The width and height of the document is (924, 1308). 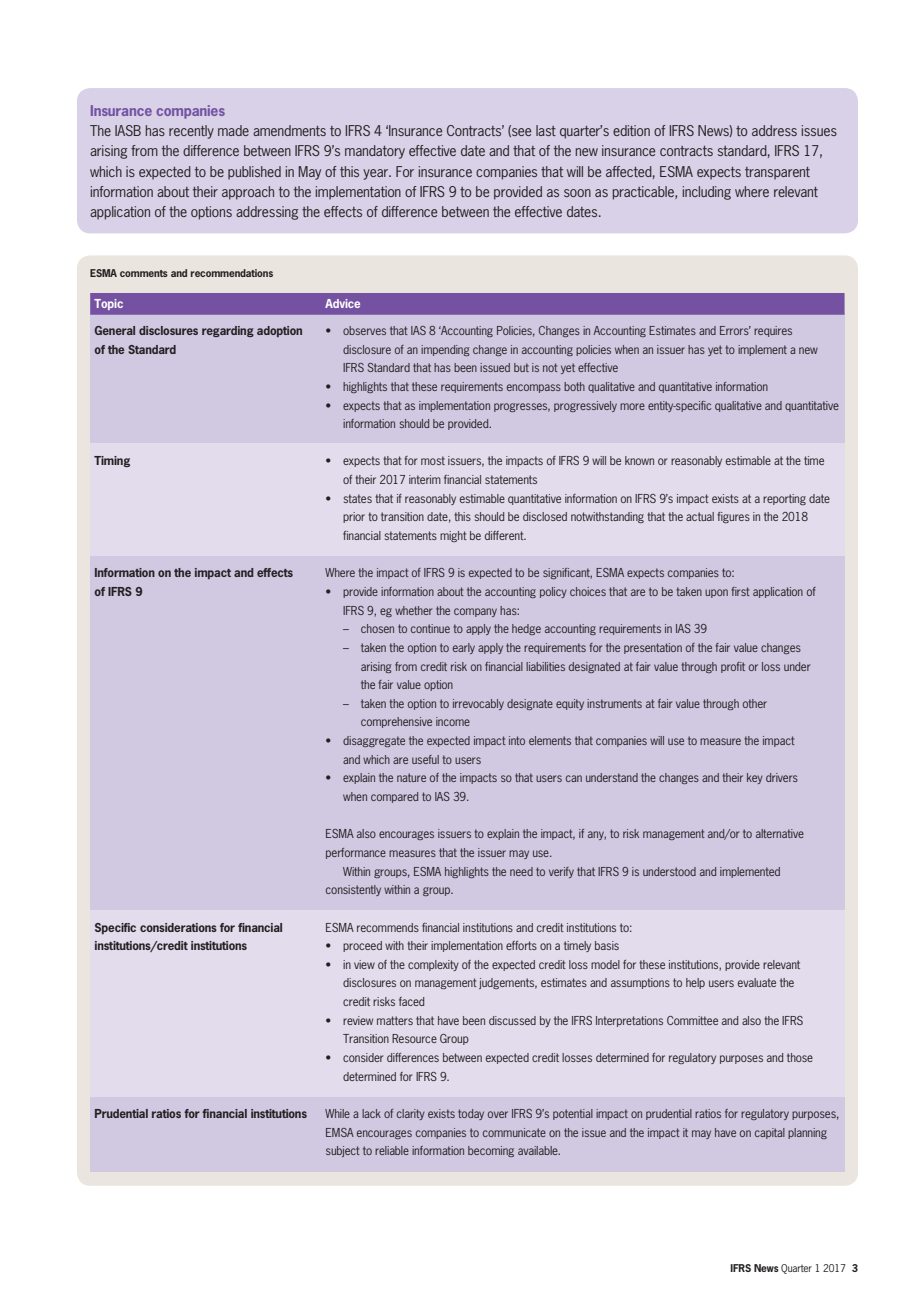 I want to click on need, so click(x=521, y=871).
